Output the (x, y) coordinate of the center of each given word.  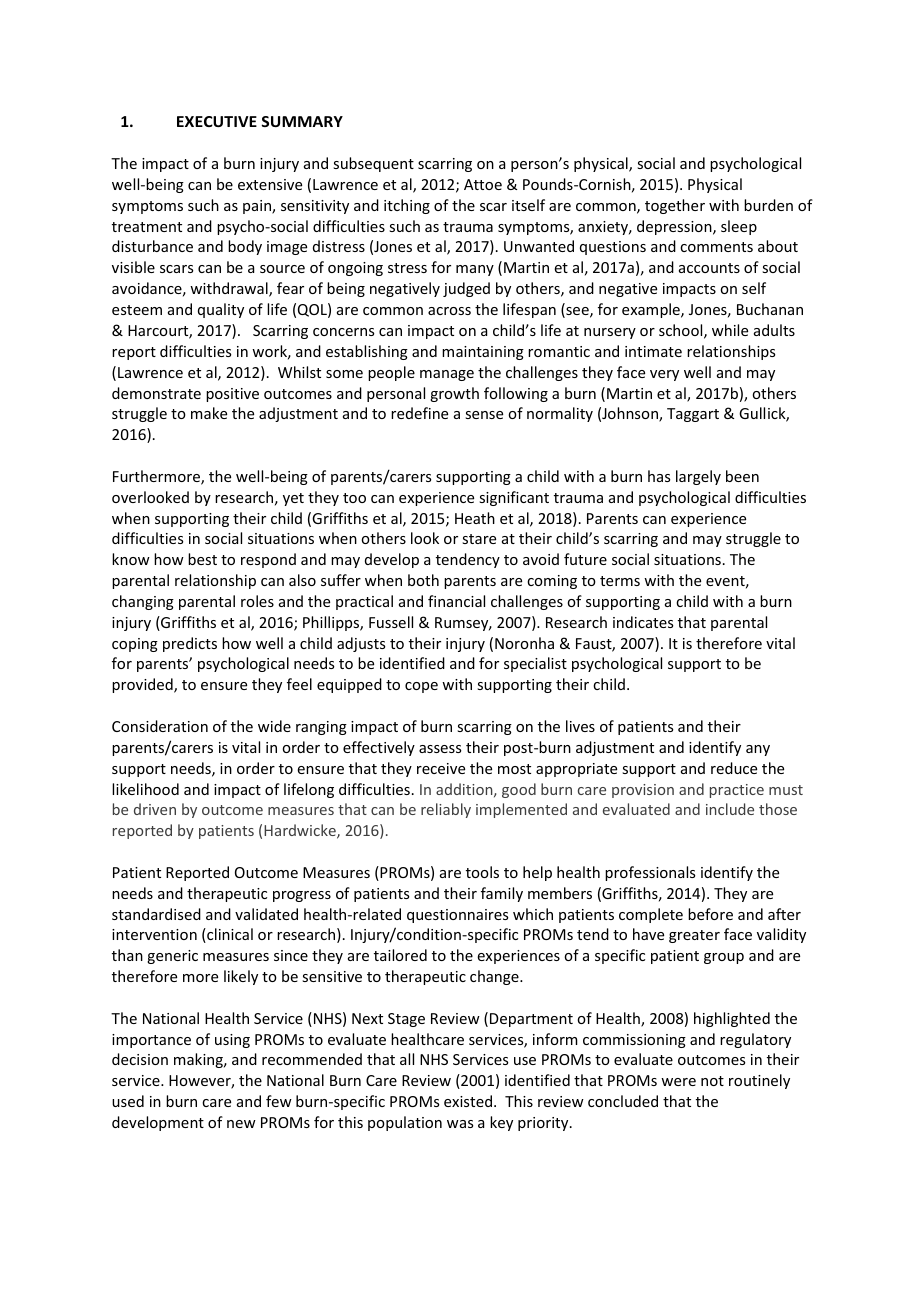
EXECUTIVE (217, 121)
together (675, 206)
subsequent (373, 164)
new (241, 1124)
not (712, 1081)
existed (468, 1101)
